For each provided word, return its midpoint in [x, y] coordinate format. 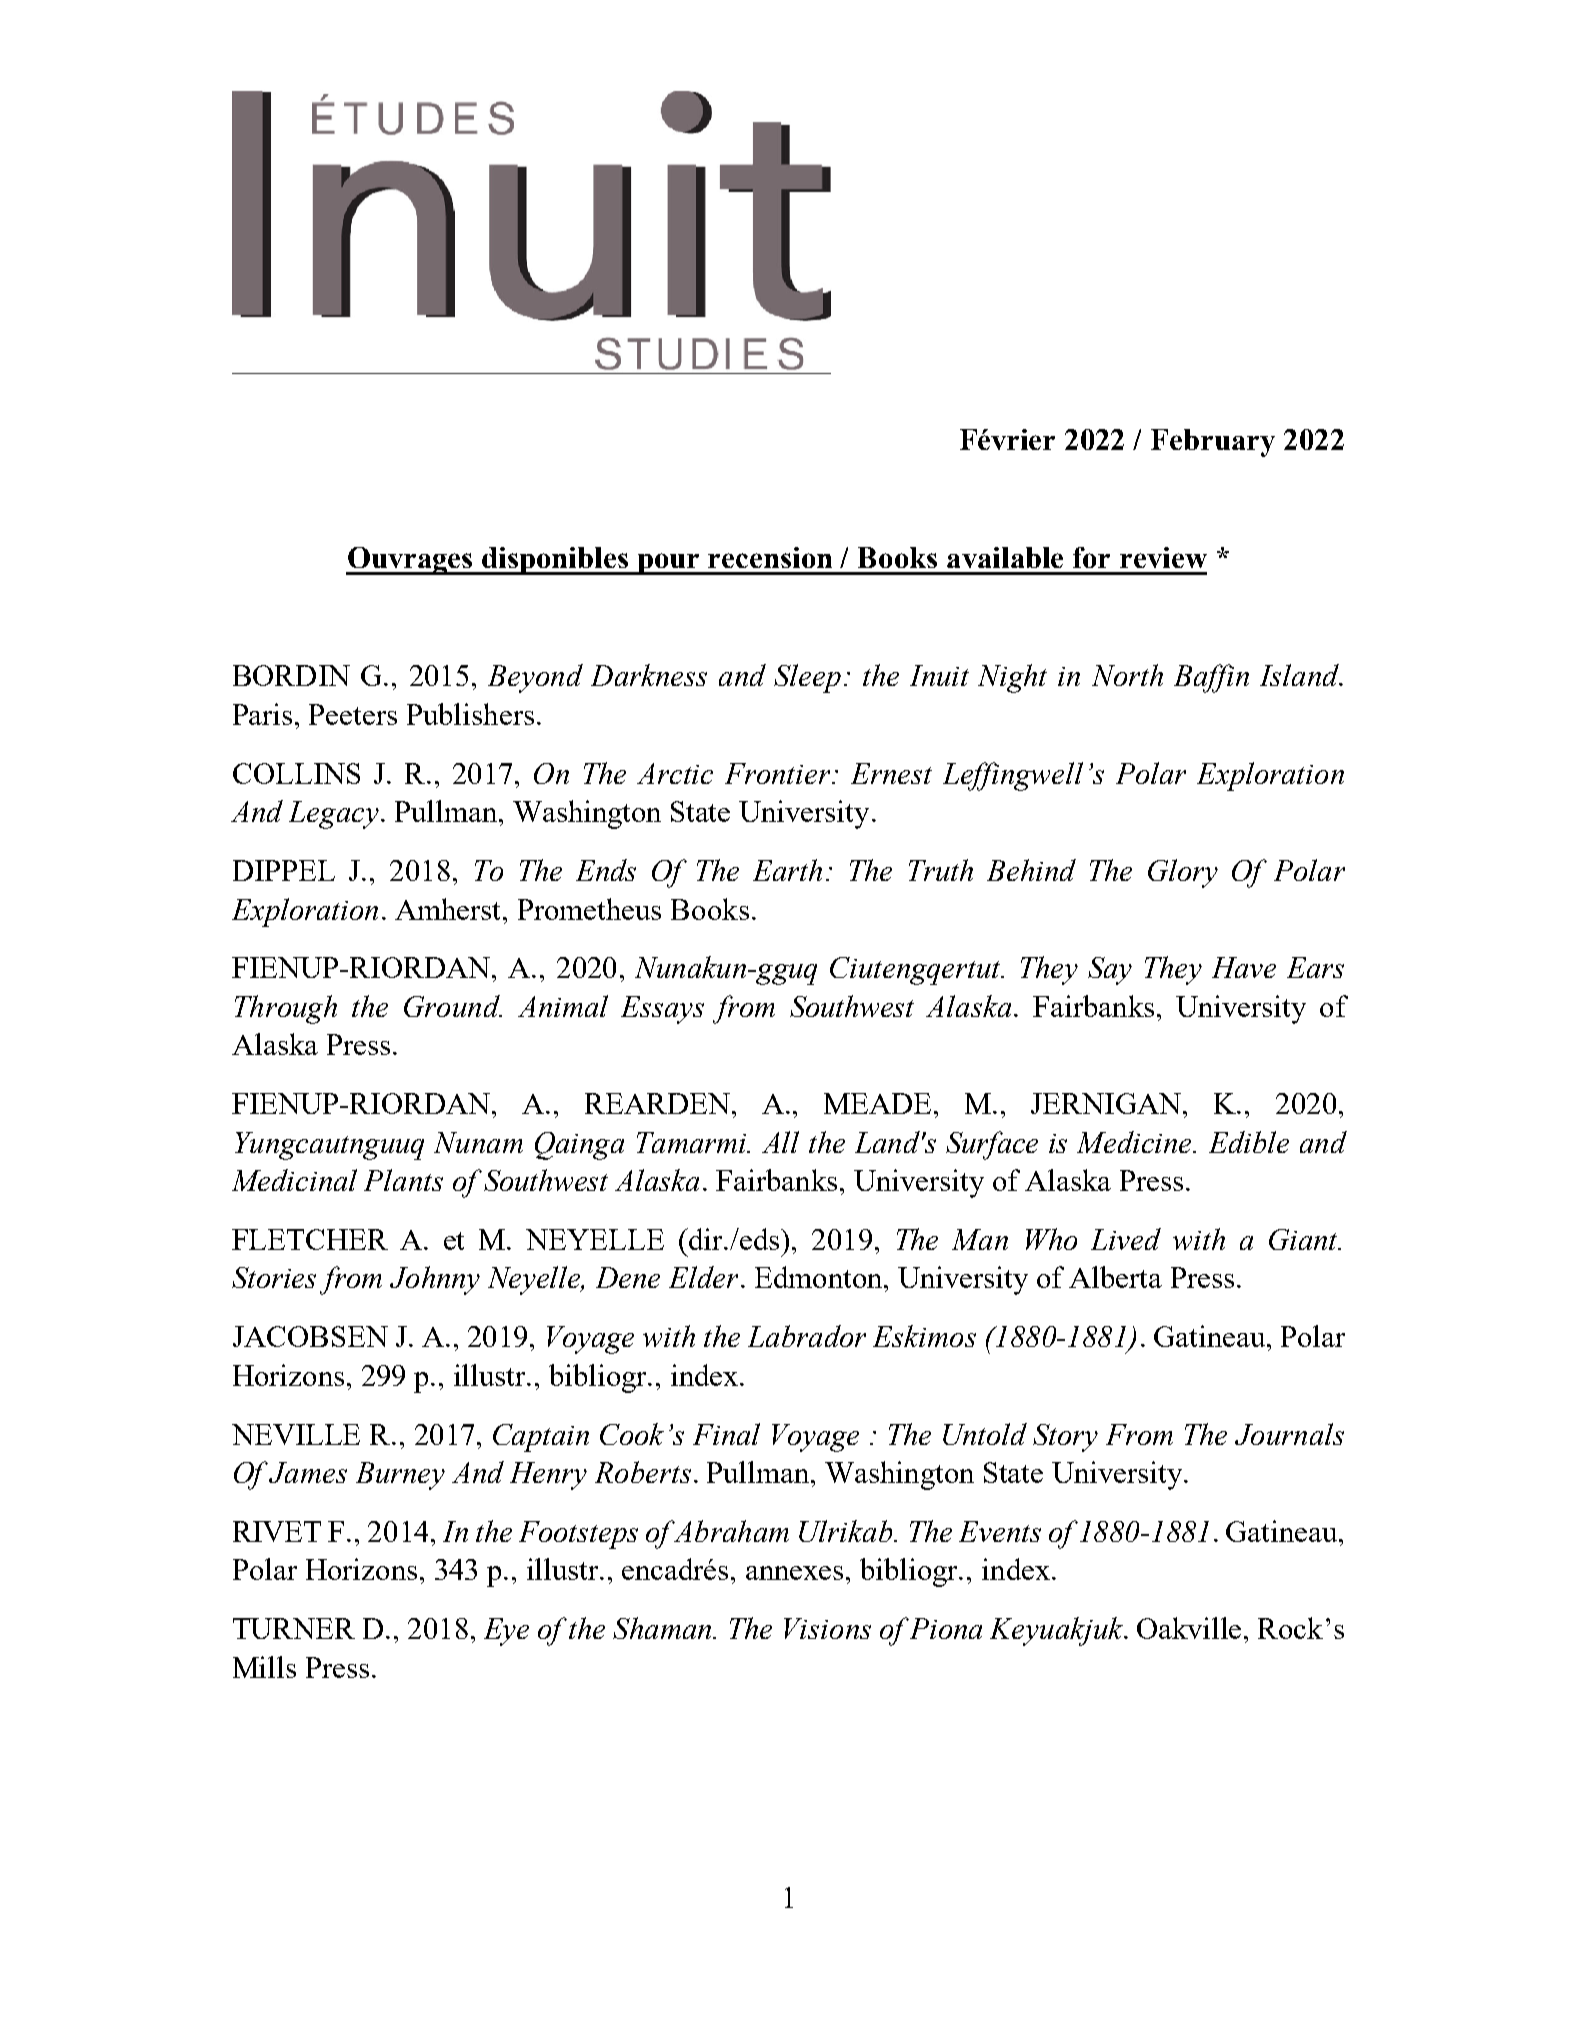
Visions [827, 1628]
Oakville [1191, 1628]
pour [668, 564]
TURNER [294, 1628]
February [1213, 443]
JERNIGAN [1107, 1103]
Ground [453, 1006]
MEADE [879, 1103]
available [1005, 557]
